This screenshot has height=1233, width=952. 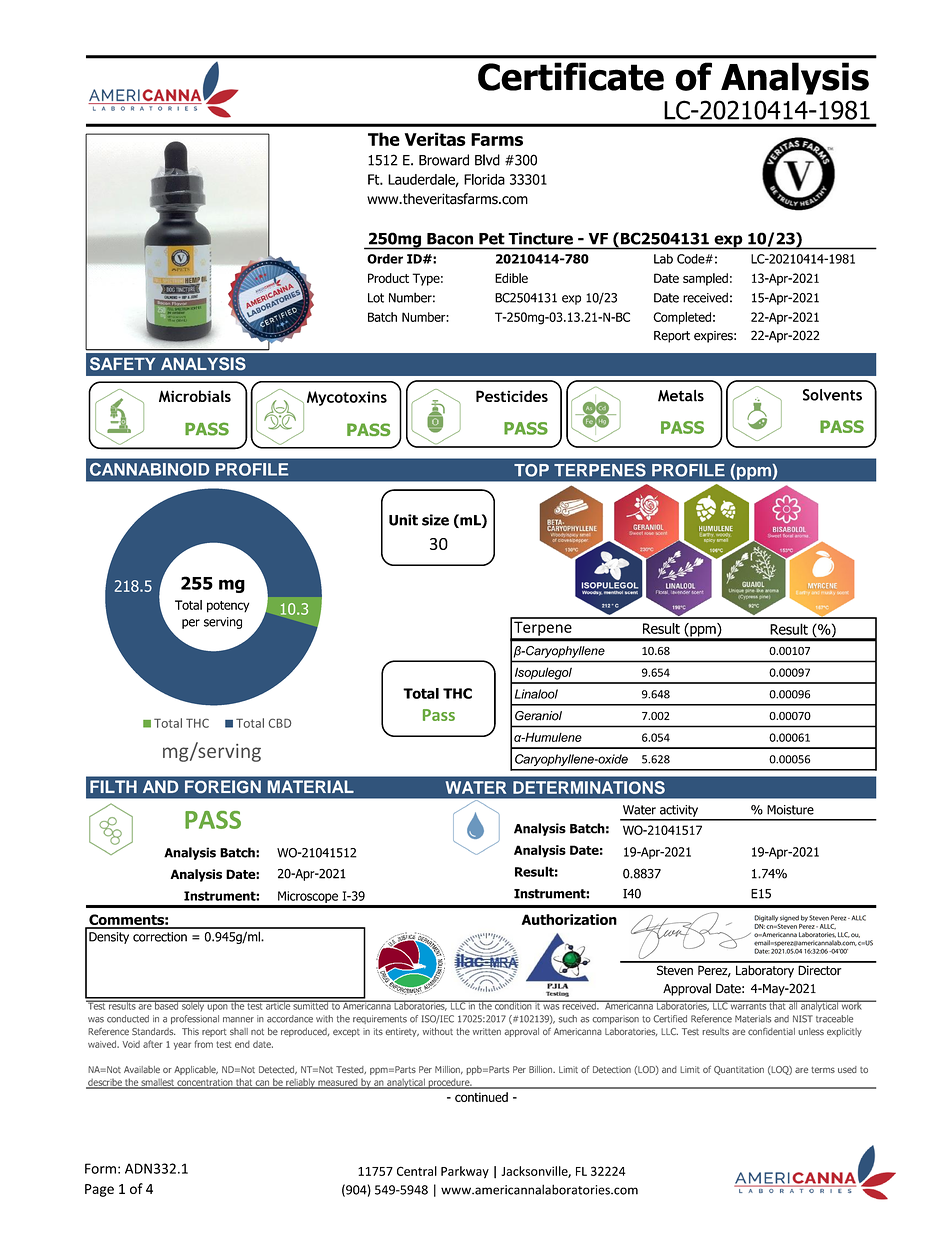 I want to click on Broward, so click(x=444, y=160).
